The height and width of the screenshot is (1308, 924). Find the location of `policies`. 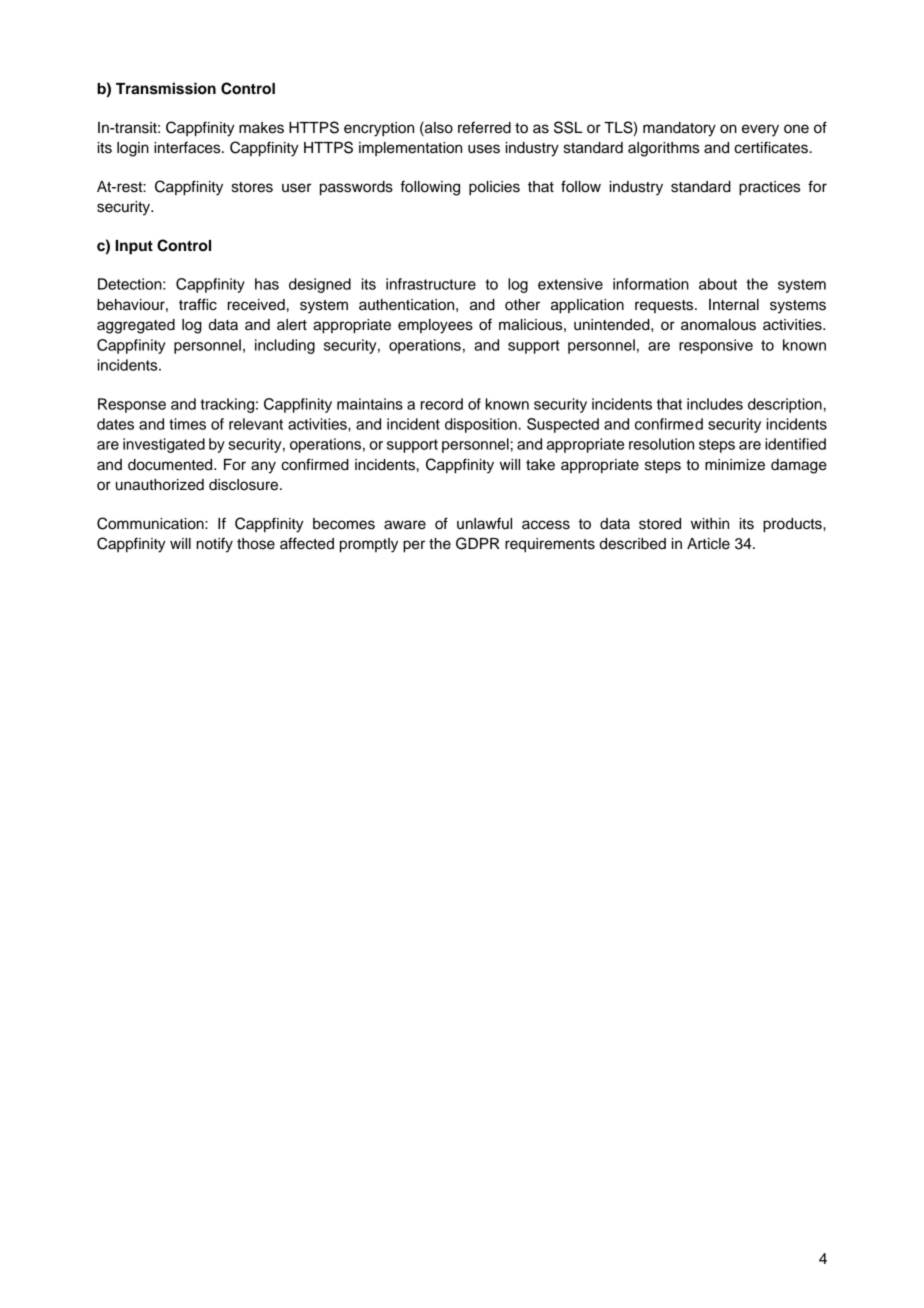

policies is located at coordinates (494, 188).
